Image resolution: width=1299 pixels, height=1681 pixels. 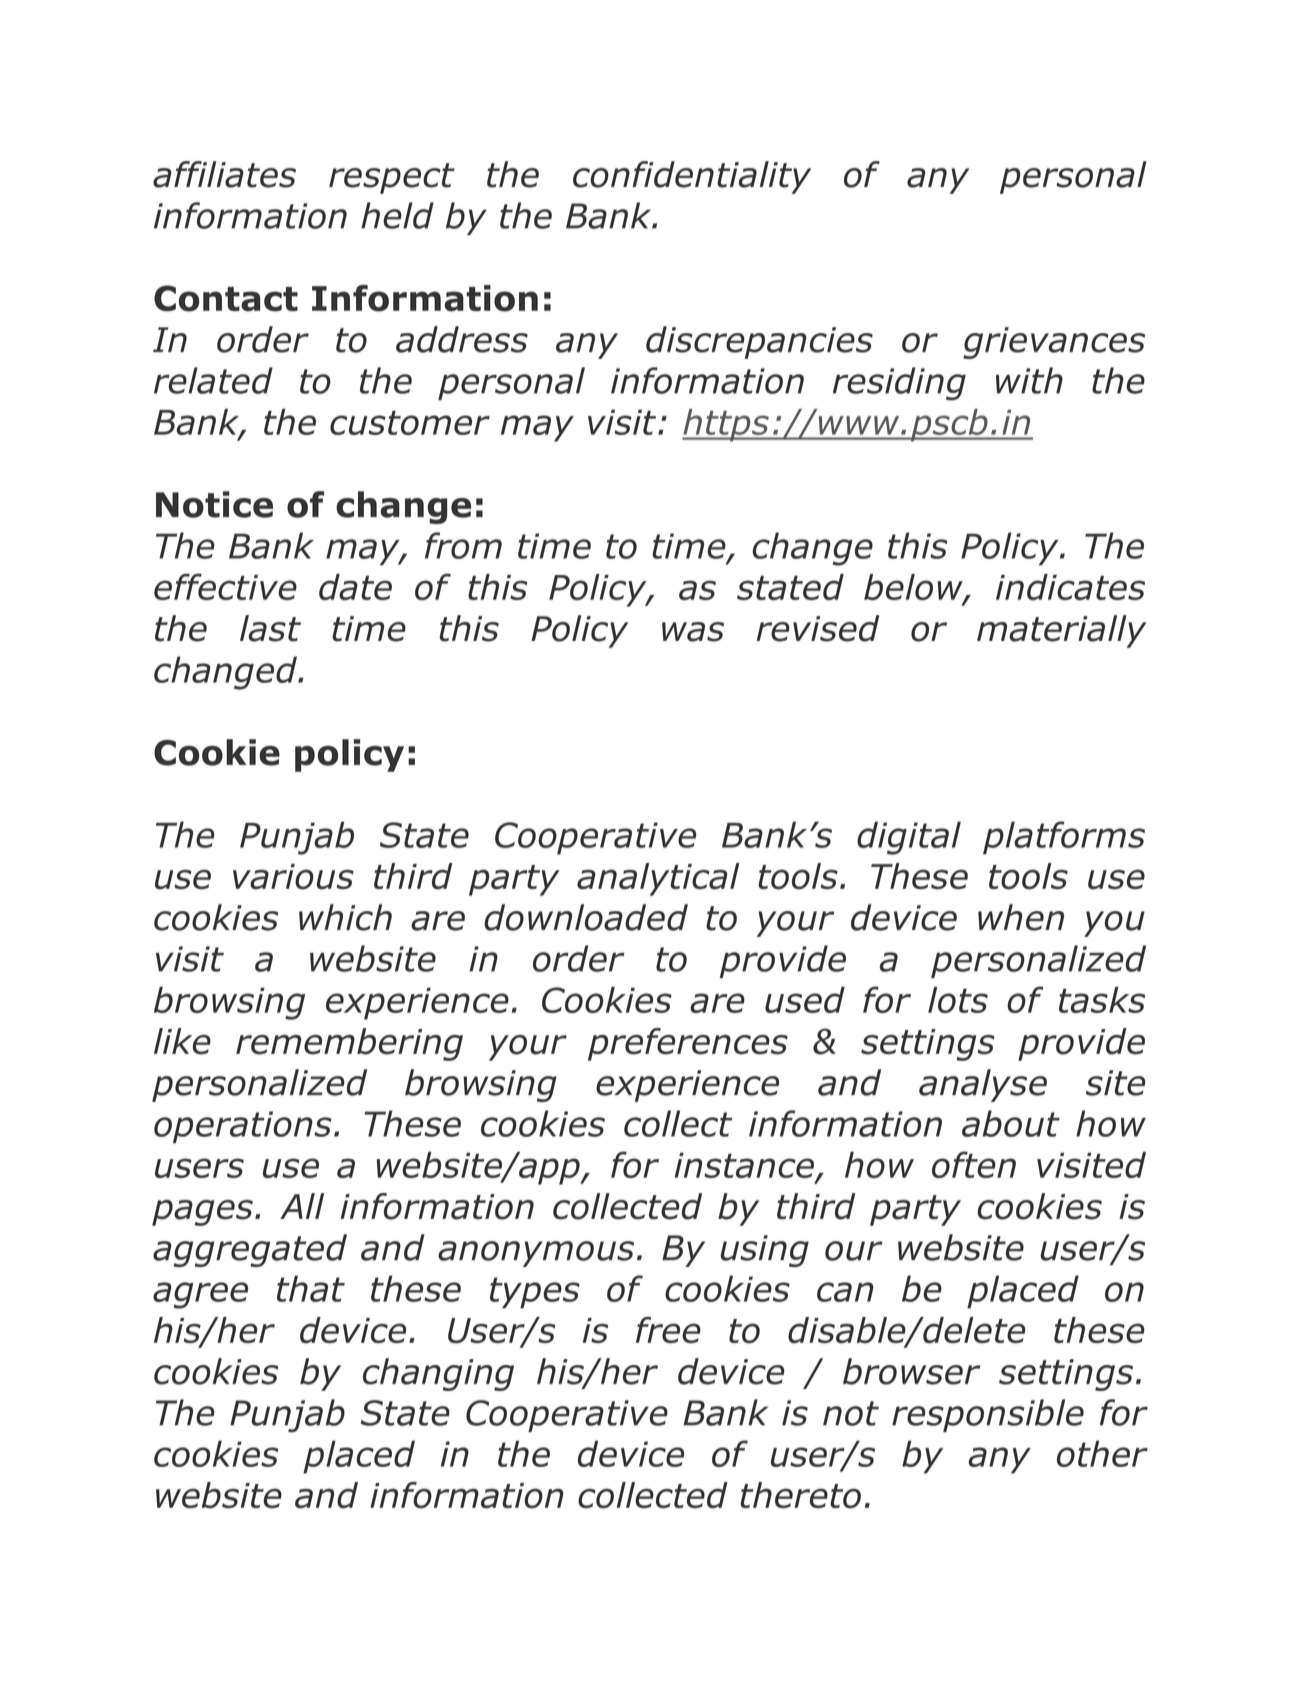 What do you see at coordinates (745, 1167) in the screenshot?
I see `instance` at bounding box center [745, 1167].
